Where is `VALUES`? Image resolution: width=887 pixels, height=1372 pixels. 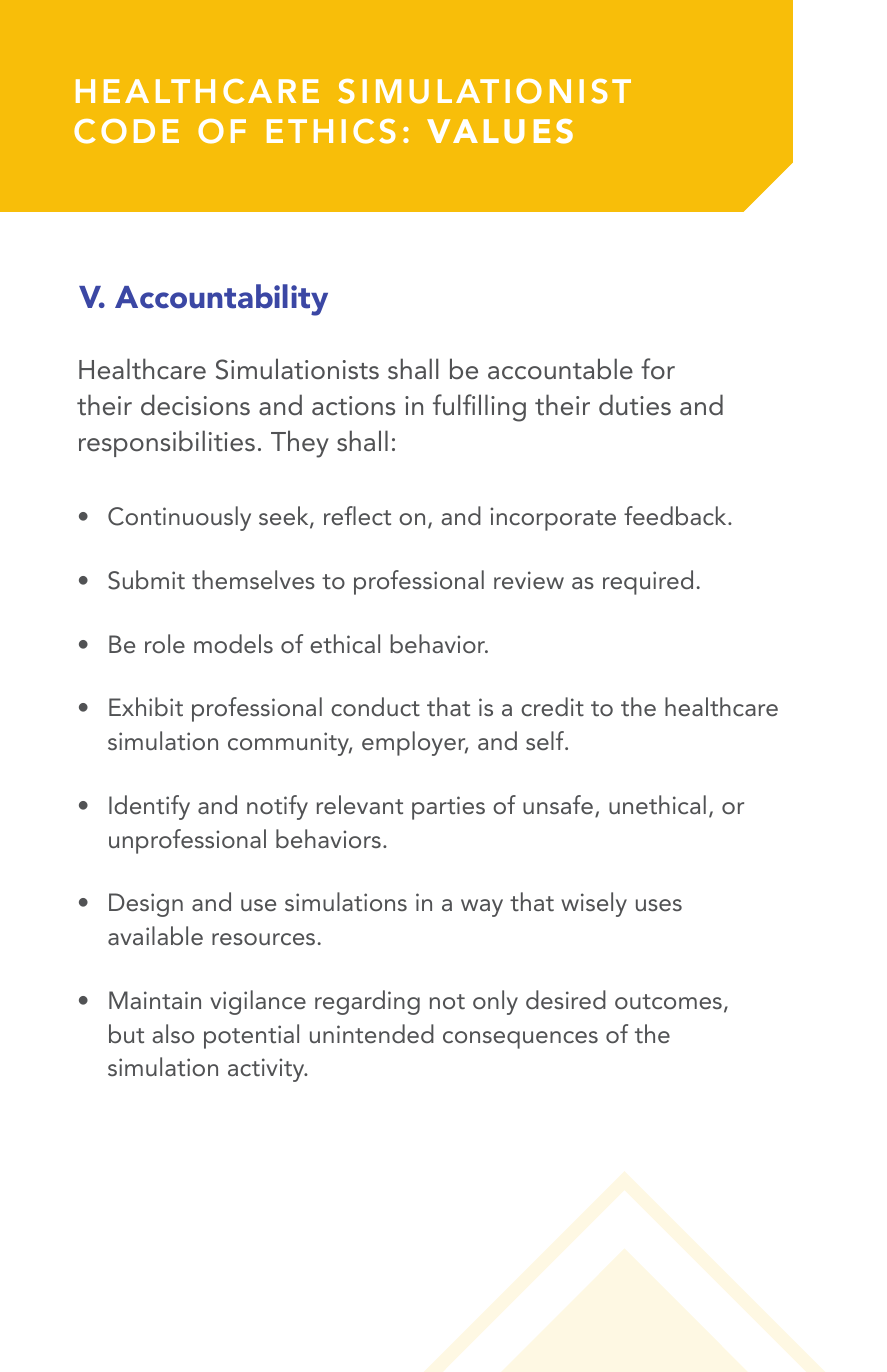
VALUES is located at coordinates (500, 131).
